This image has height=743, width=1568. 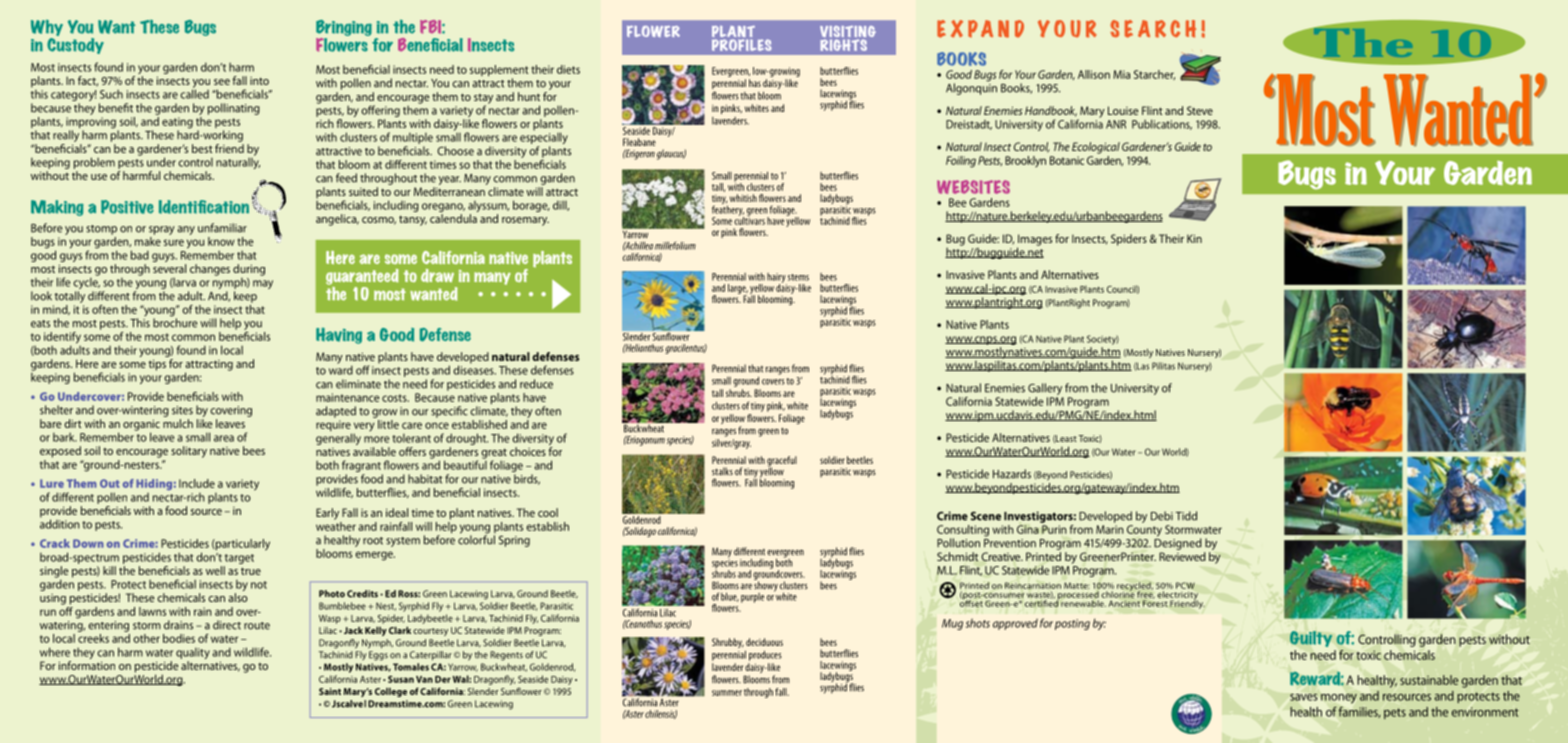 What do you see at coordinates (1304, 697) in the image?
I see `saves` at bounding box center [1304, 697].
